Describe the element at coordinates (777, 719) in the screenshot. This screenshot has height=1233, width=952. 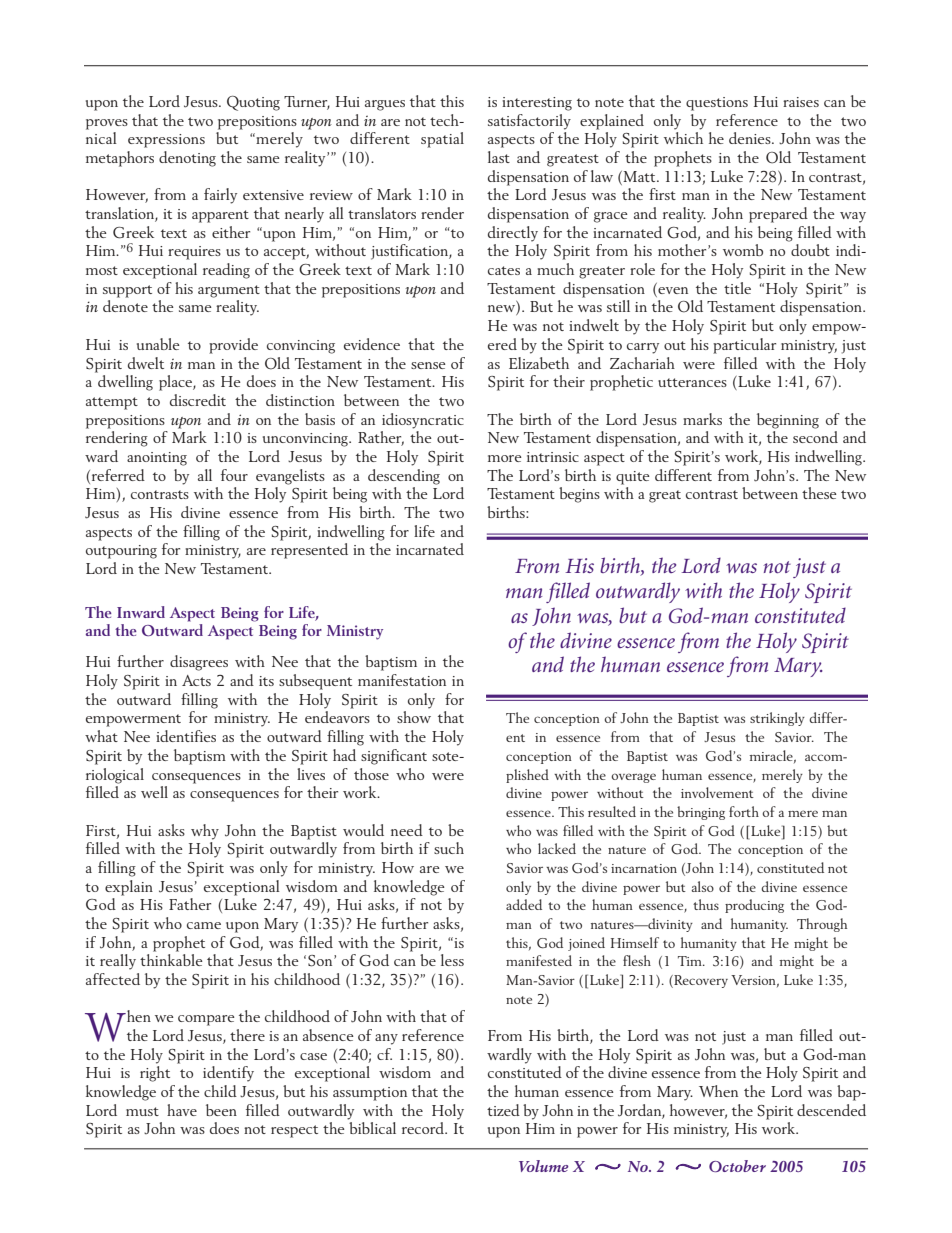
I see `strikingly` at that location.
